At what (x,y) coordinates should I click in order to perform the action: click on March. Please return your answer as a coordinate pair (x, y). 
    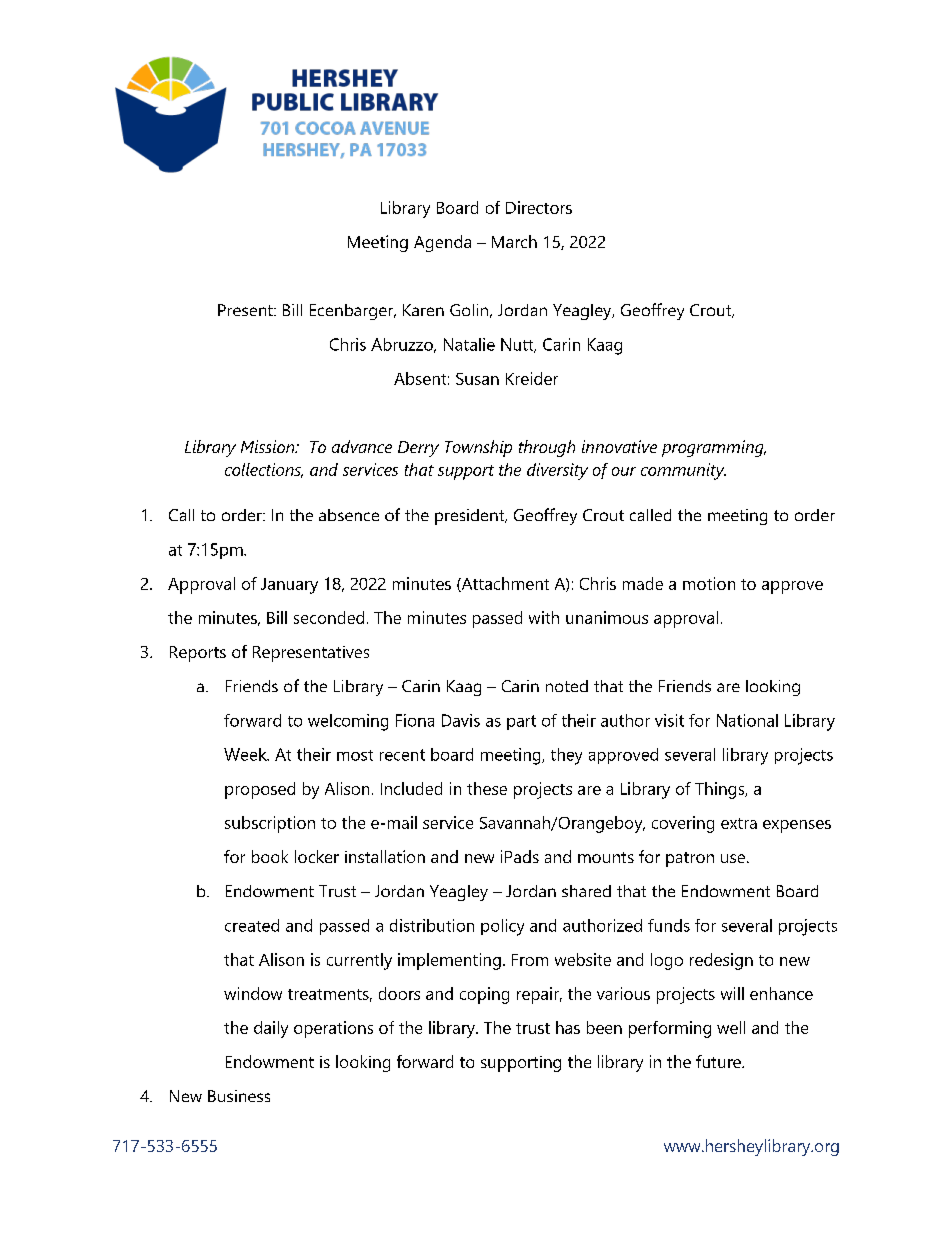
    Looking at the image, I should click on (514, 241).
